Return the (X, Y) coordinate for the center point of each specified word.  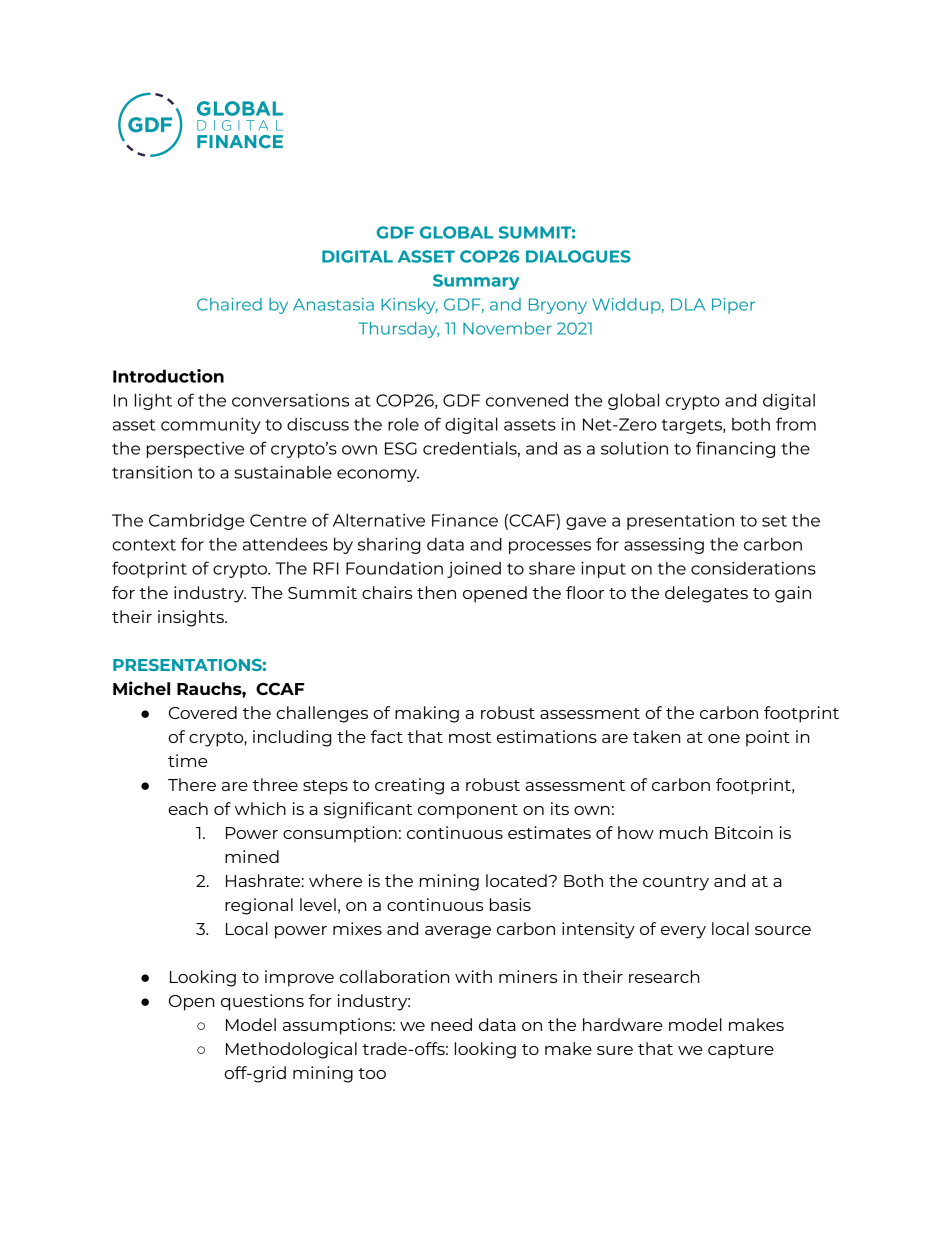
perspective (195, 450)
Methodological (291, 1050)
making (427, 714)
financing (735, 449)
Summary (476, 282)
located (517, 880)
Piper (733, 306)
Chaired (229, 304)
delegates (706, 594)
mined (252, 856)
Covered (203, 712)
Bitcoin (744, 832)
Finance (465, 520)
